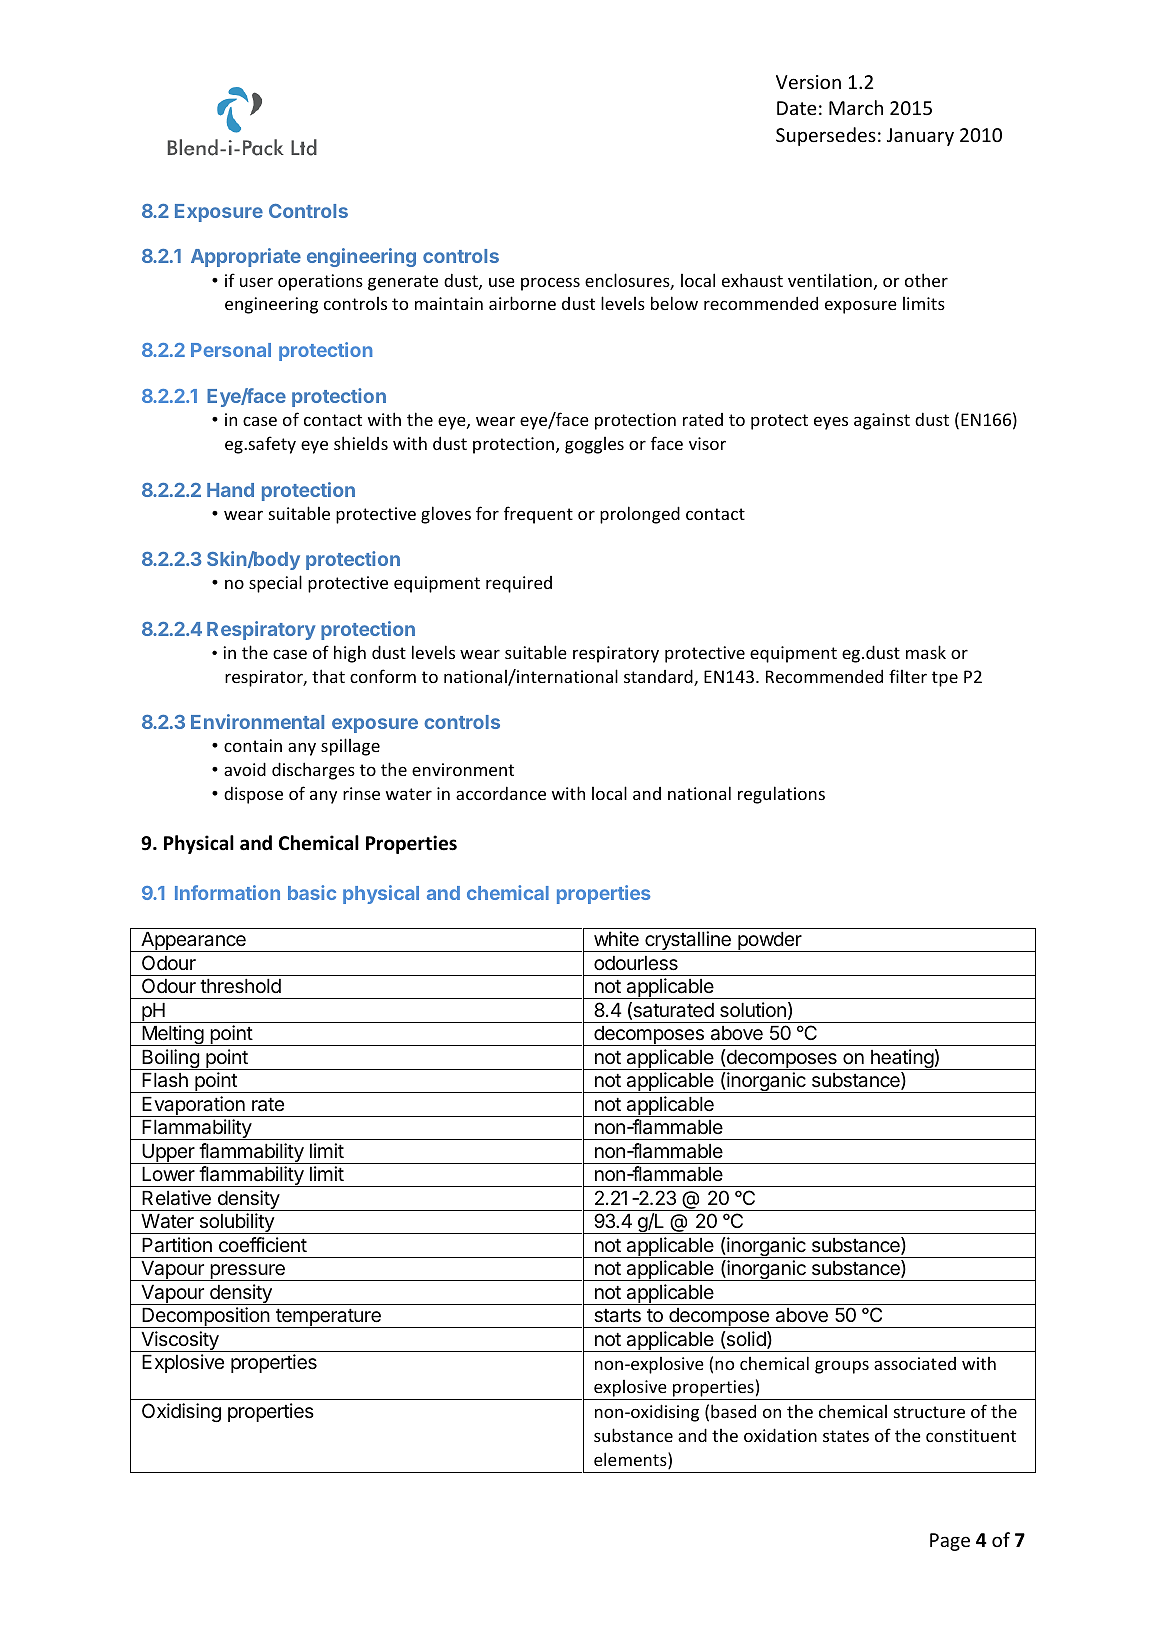 This page has height=1649, width=1166. Describe the element at coordinates (550, 284) in the page. I see `process` at that location.
